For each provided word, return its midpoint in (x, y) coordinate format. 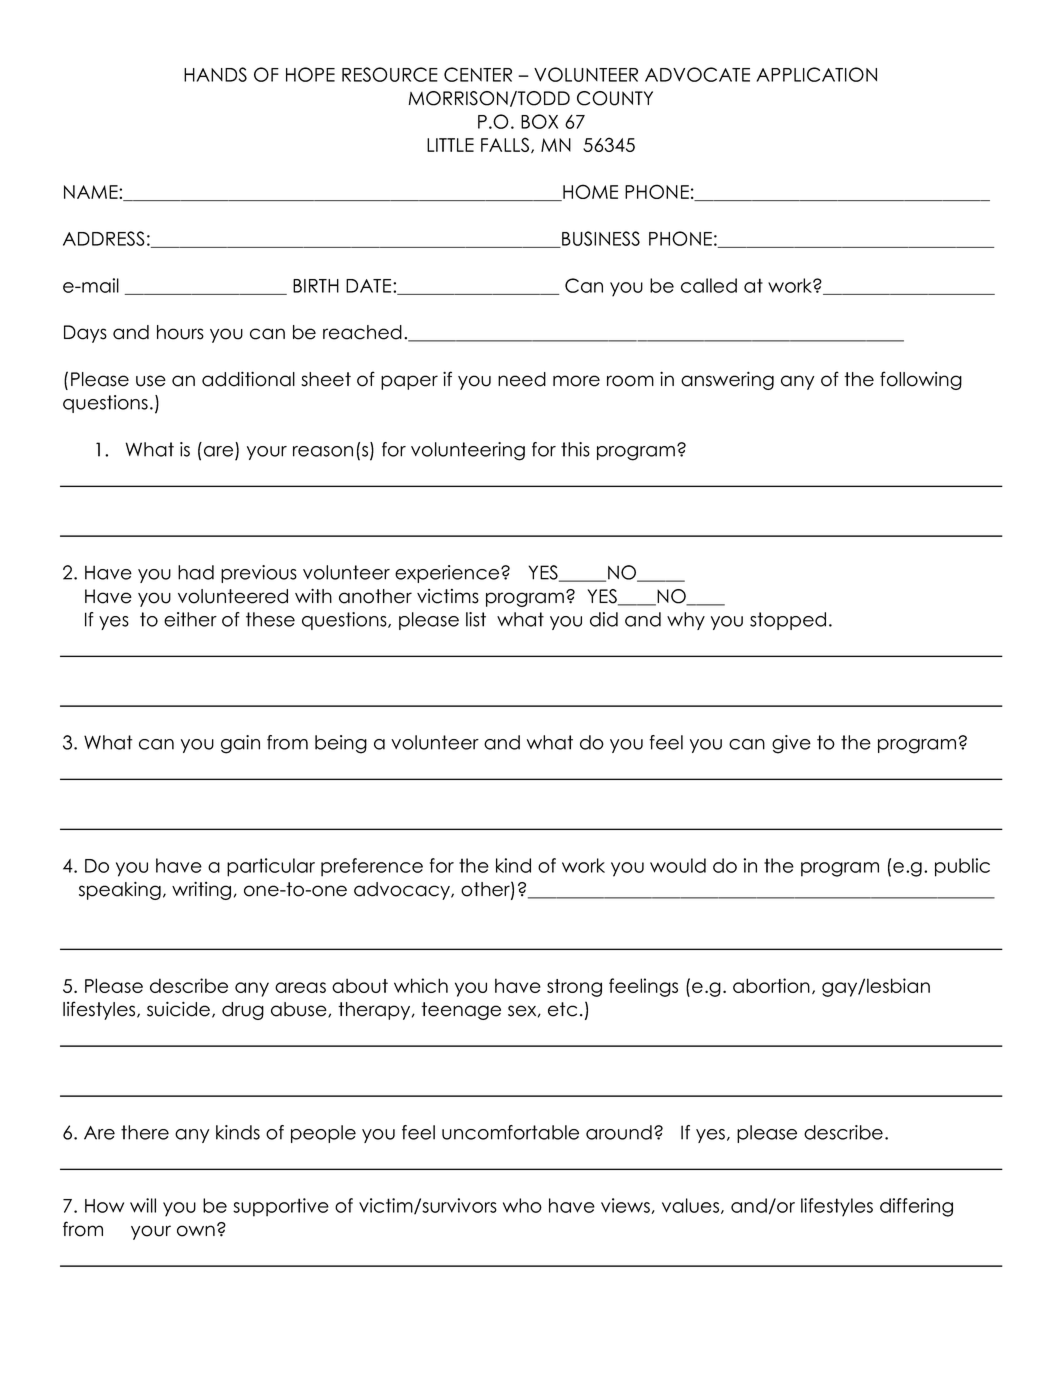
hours (180, 332)
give (791, 744)
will (143, 1205)
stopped (788, 621)
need (522, 379)
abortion (771, 985)
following (921, 380)
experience (448, 574)
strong (574, 988)
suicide (180, 1010)
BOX (539, 121)
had (196, 572)
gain (240, 744)
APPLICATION (816, 74)
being (341, 744)
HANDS (215, 74)
